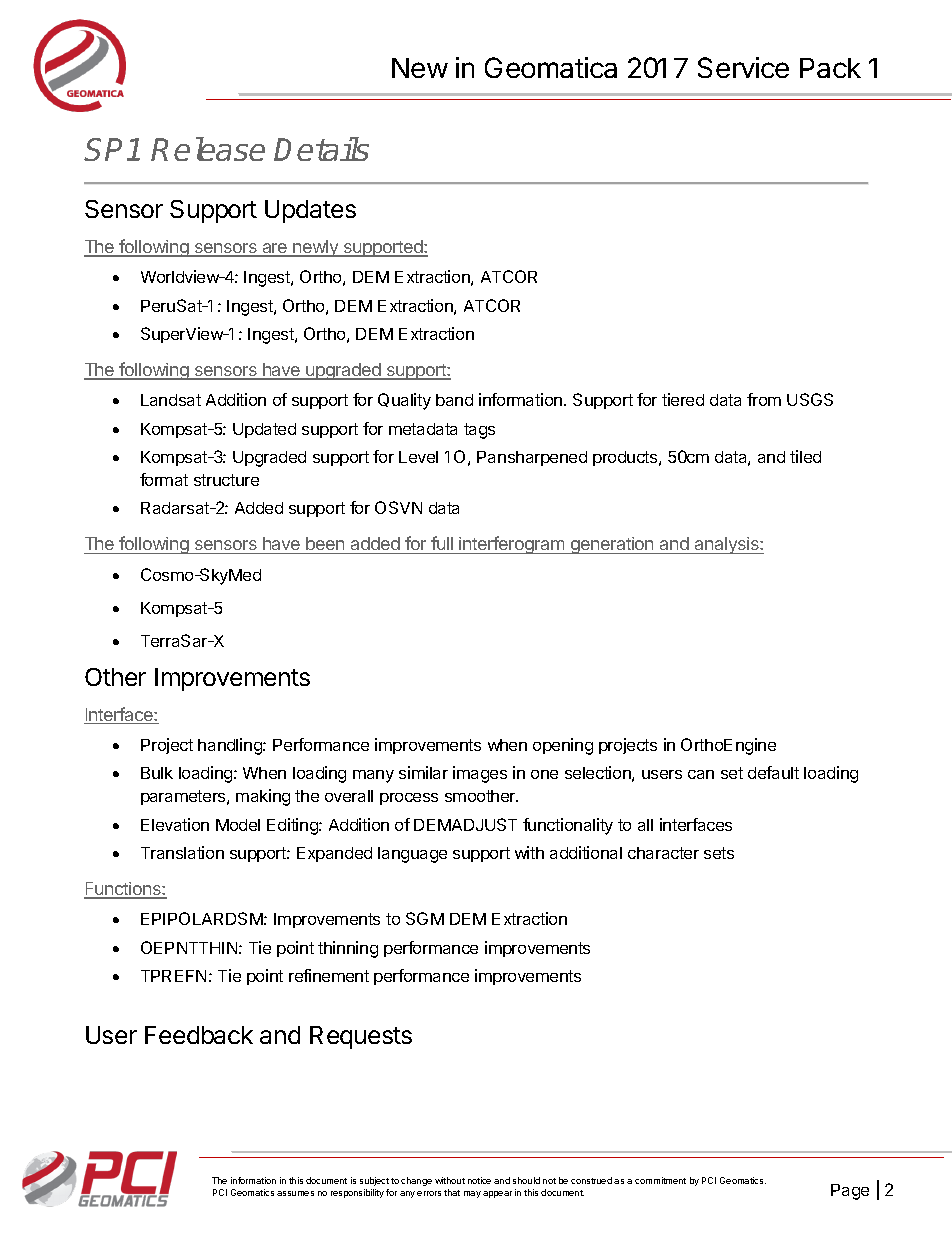 Image resolution: width=952 pixels, height=1233 pixels. Describe the element at coordinates (743, 67) in the screenshot. I see `Service` at that location.
